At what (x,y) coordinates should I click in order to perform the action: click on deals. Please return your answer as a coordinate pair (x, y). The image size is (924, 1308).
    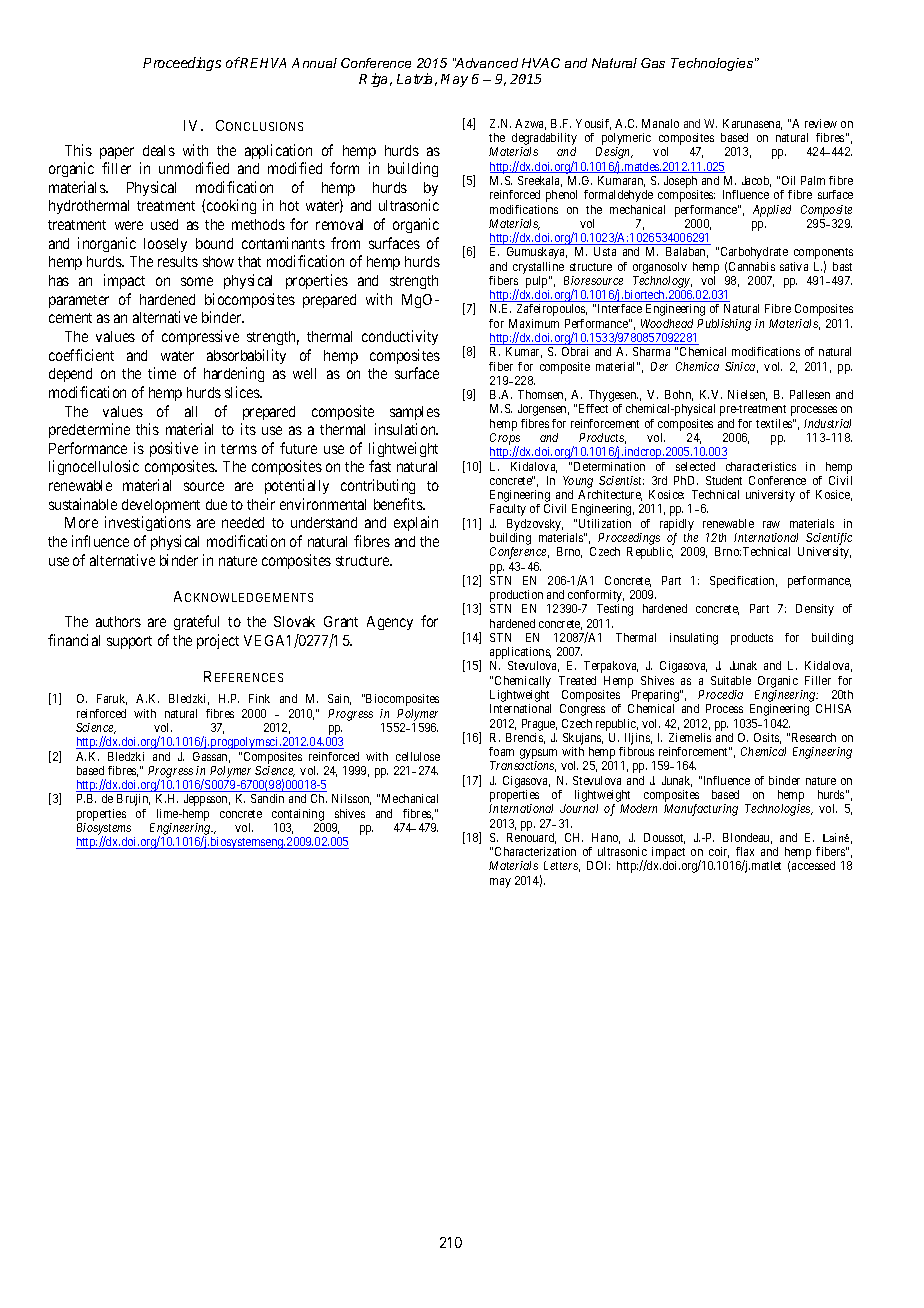
    Looking at the image, I should click on (159, 150).
